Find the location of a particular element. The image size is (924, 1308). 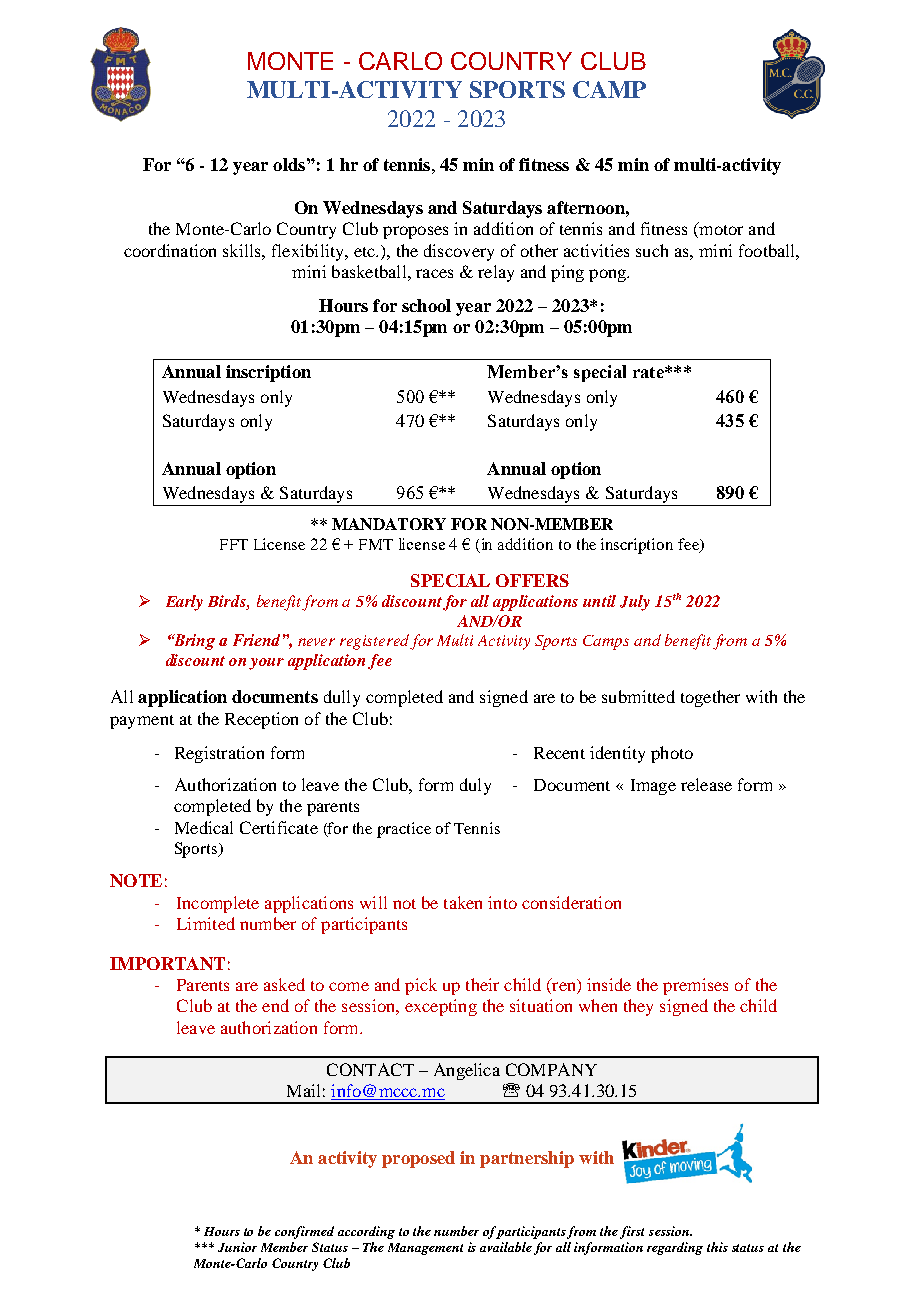

coordination is located at coordinates (170, 250).
